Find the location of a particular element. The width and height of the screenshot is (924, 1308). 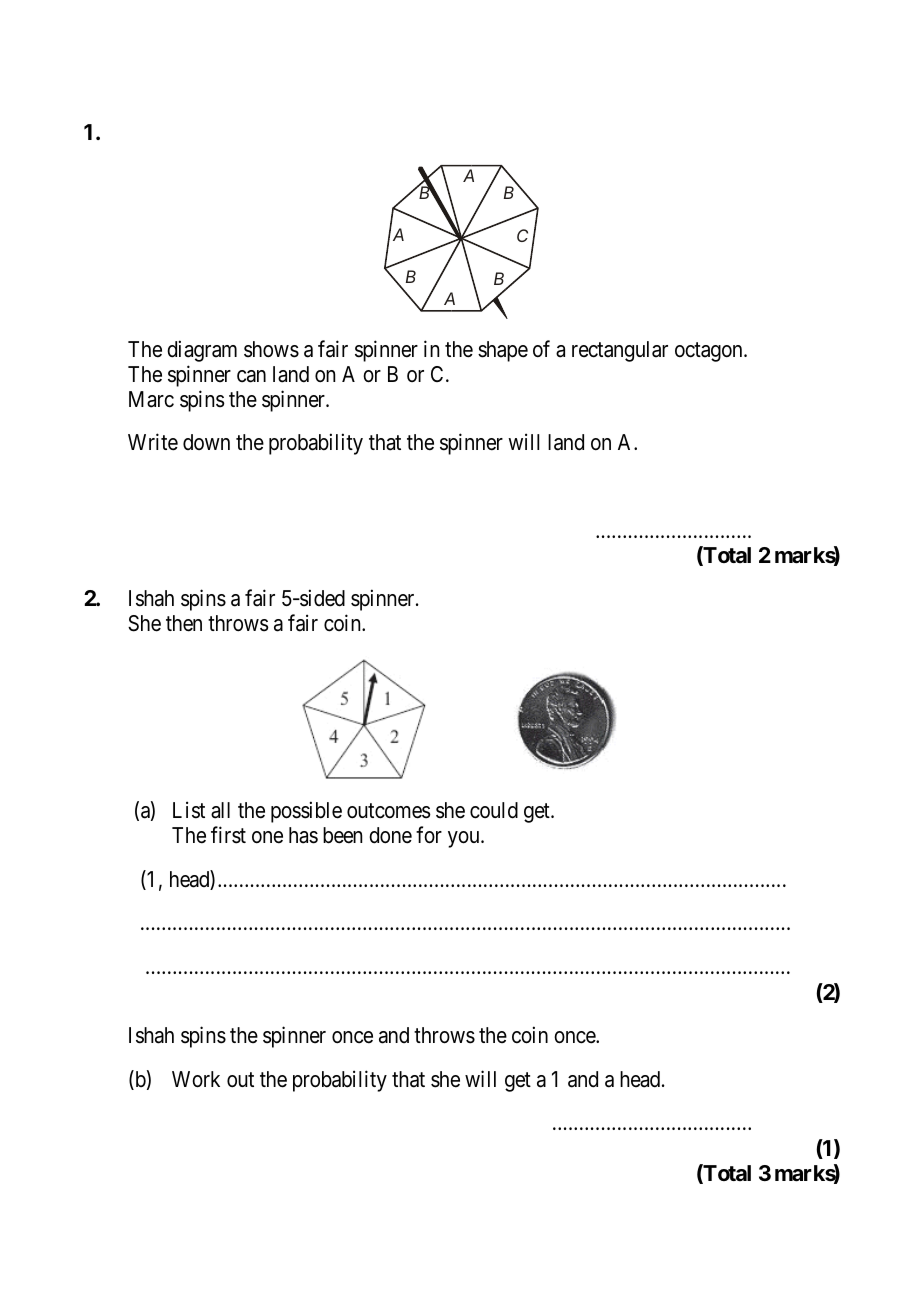

shape is located at coordinates (503, 351).
